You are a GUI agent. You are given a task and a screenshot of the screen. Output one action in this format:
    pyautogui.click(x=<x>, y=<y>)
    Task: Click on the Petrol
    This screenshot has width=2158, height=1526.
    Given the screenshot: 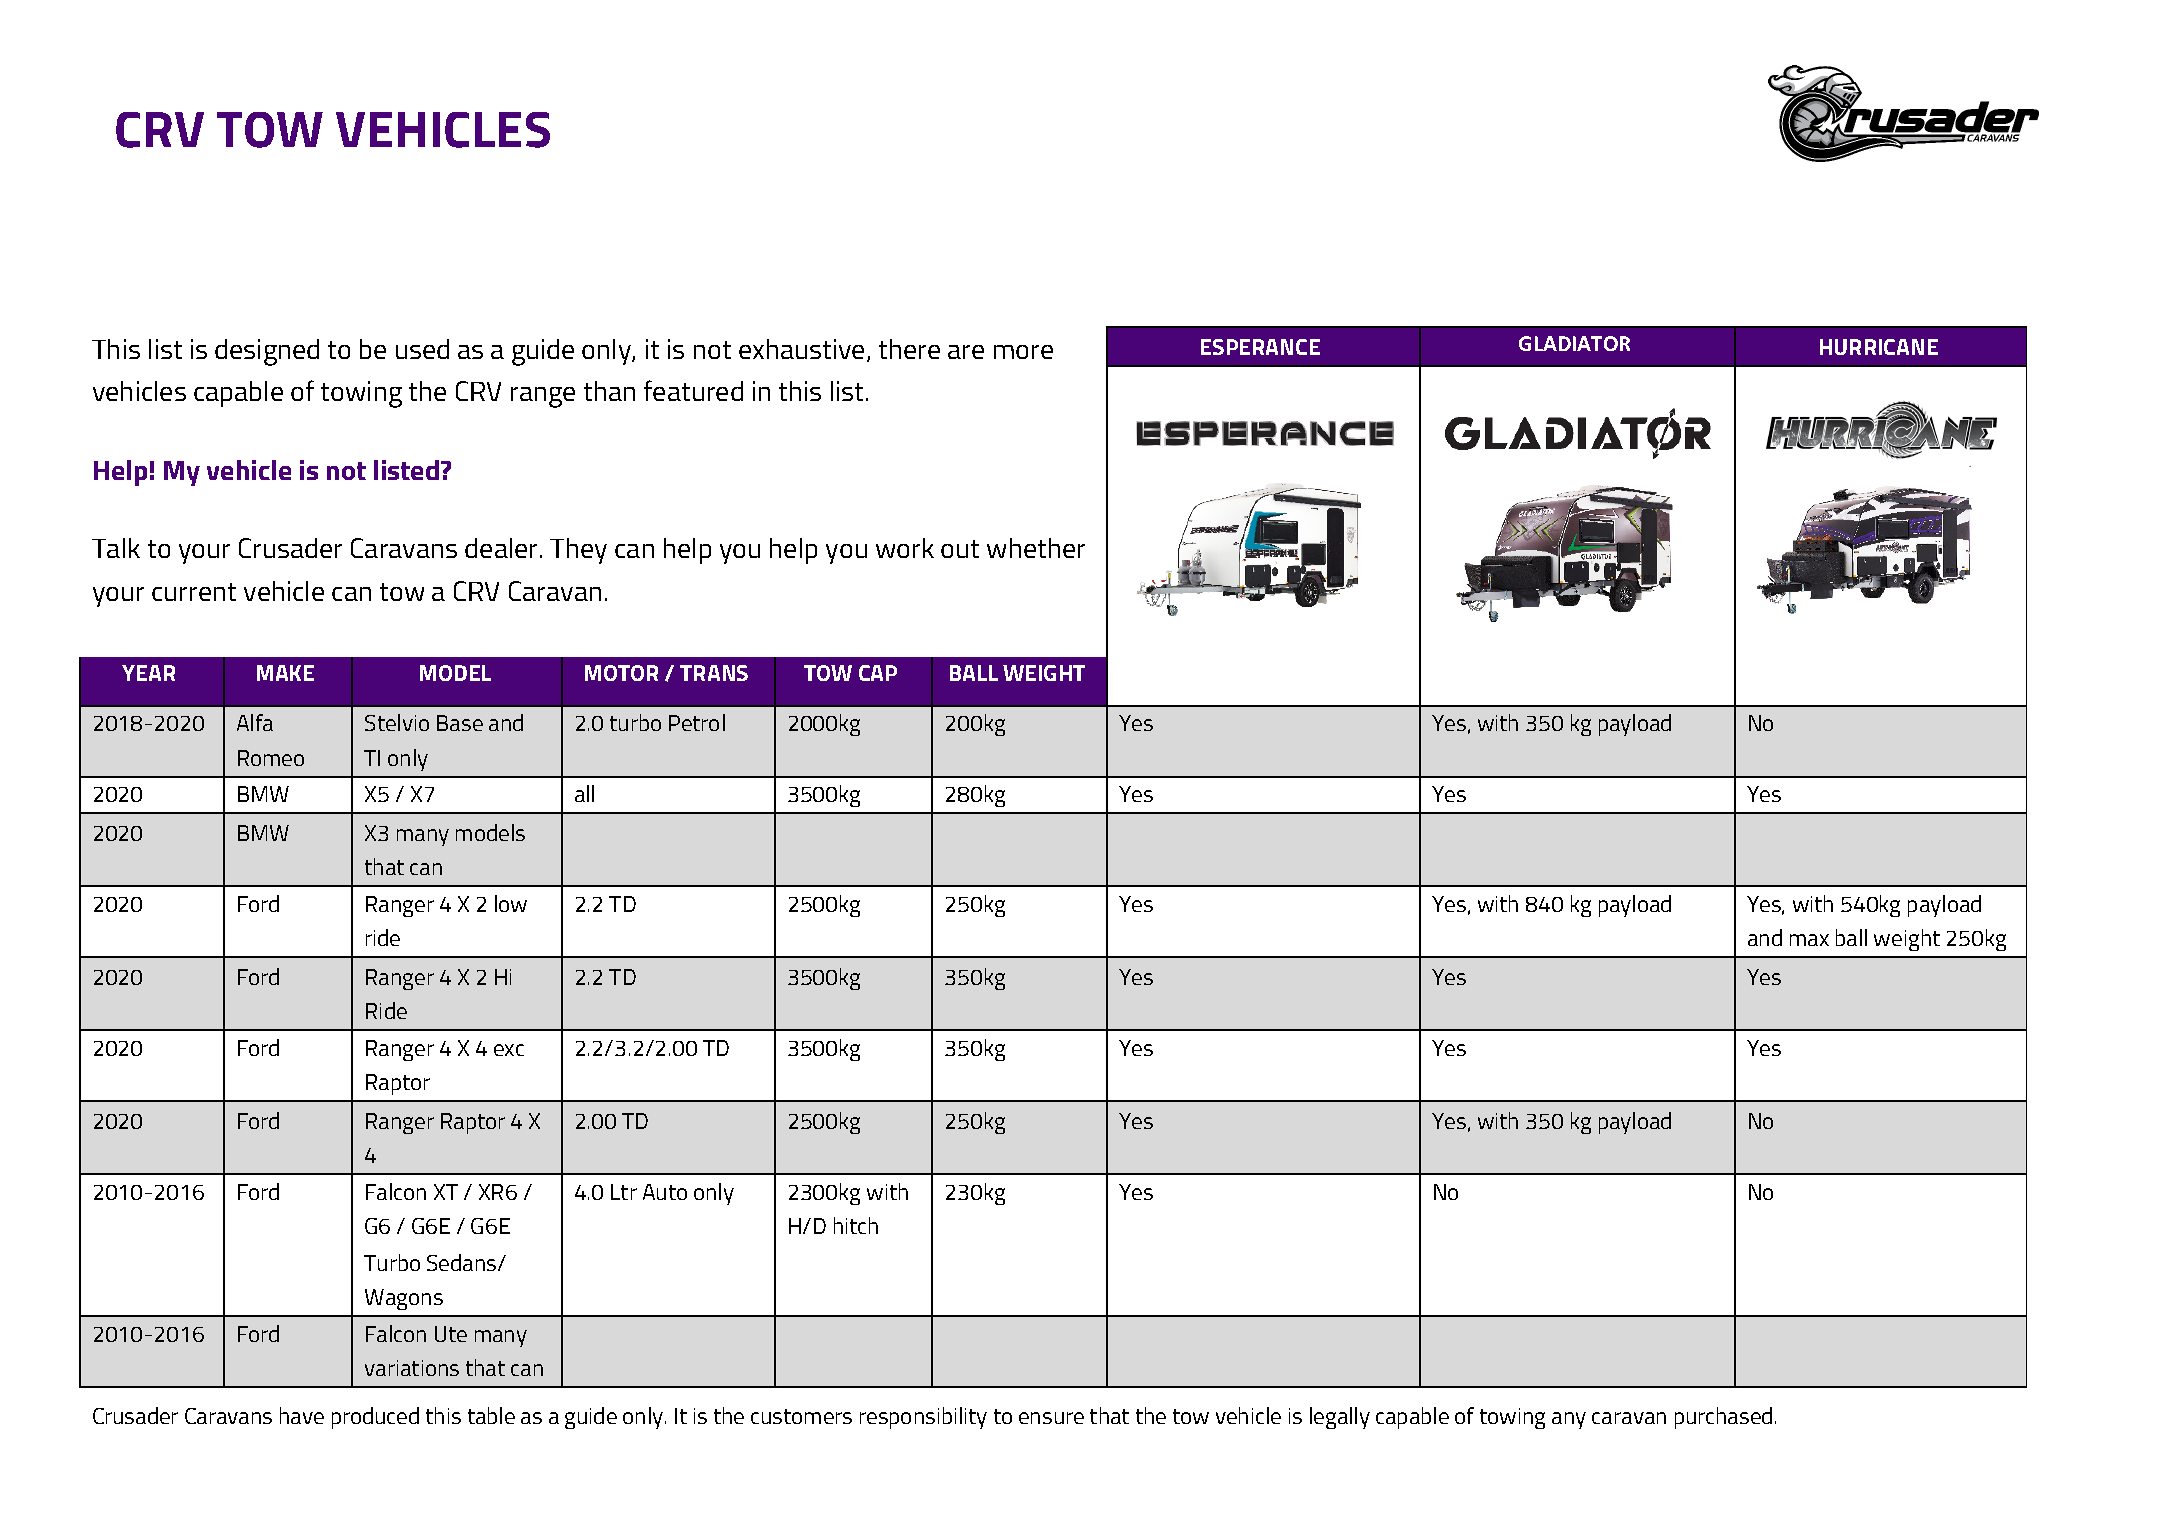 What is the action you would take?
    pyautogui.click(x=697, y=722)
